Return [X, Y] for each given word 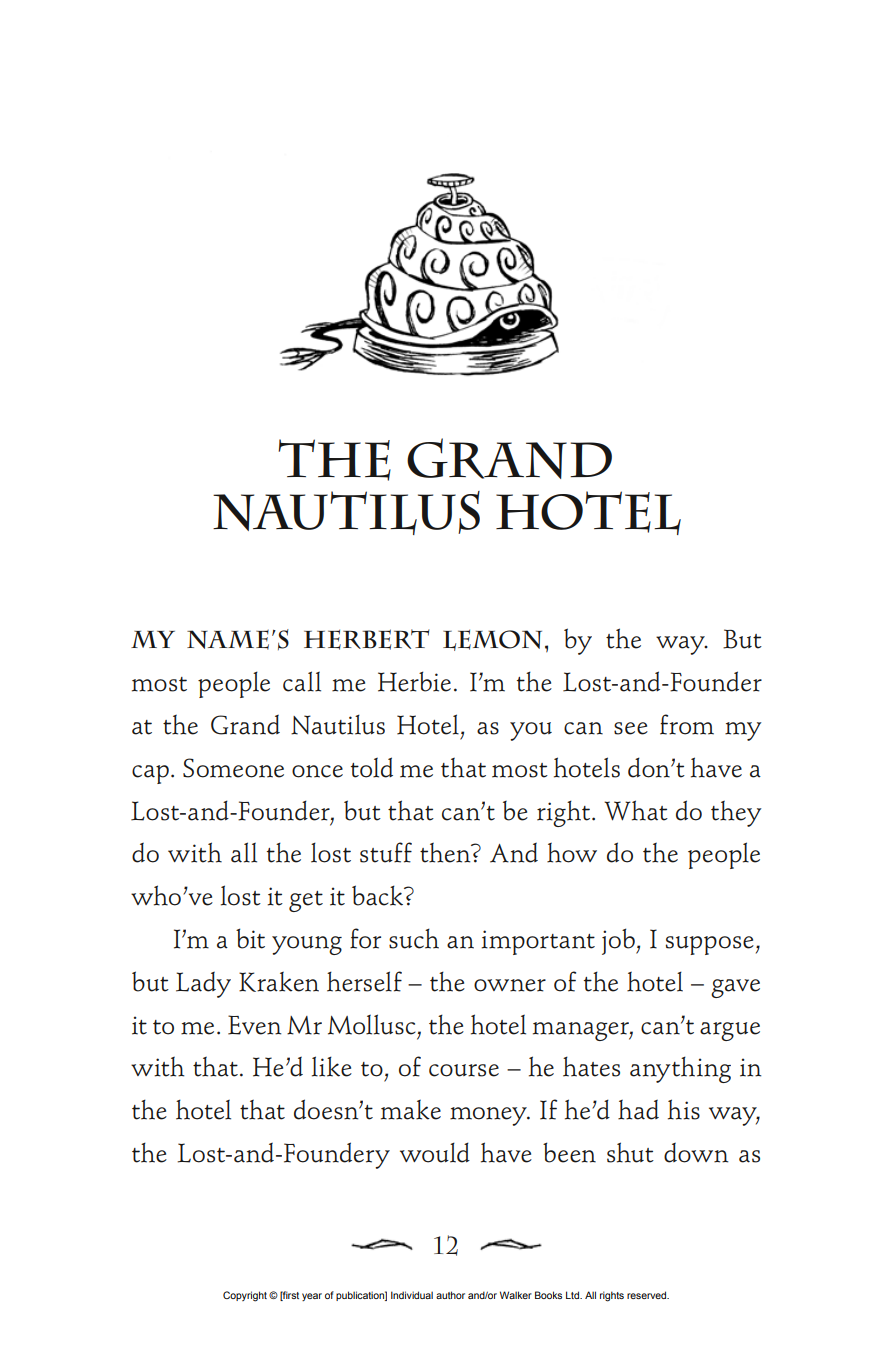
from [687, 724]
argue [730, 1031]
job [619, 941]
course [464, 1070]
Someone [233, 768]
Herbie [414, 681]
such [414, 938]
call [302, 681]
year [312, 1297]
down [696, 1153]
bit [250, 938]
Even [254, 1025]
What [636, 810]
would [435, 1152]
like [332, 1066]
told [372, 767]
